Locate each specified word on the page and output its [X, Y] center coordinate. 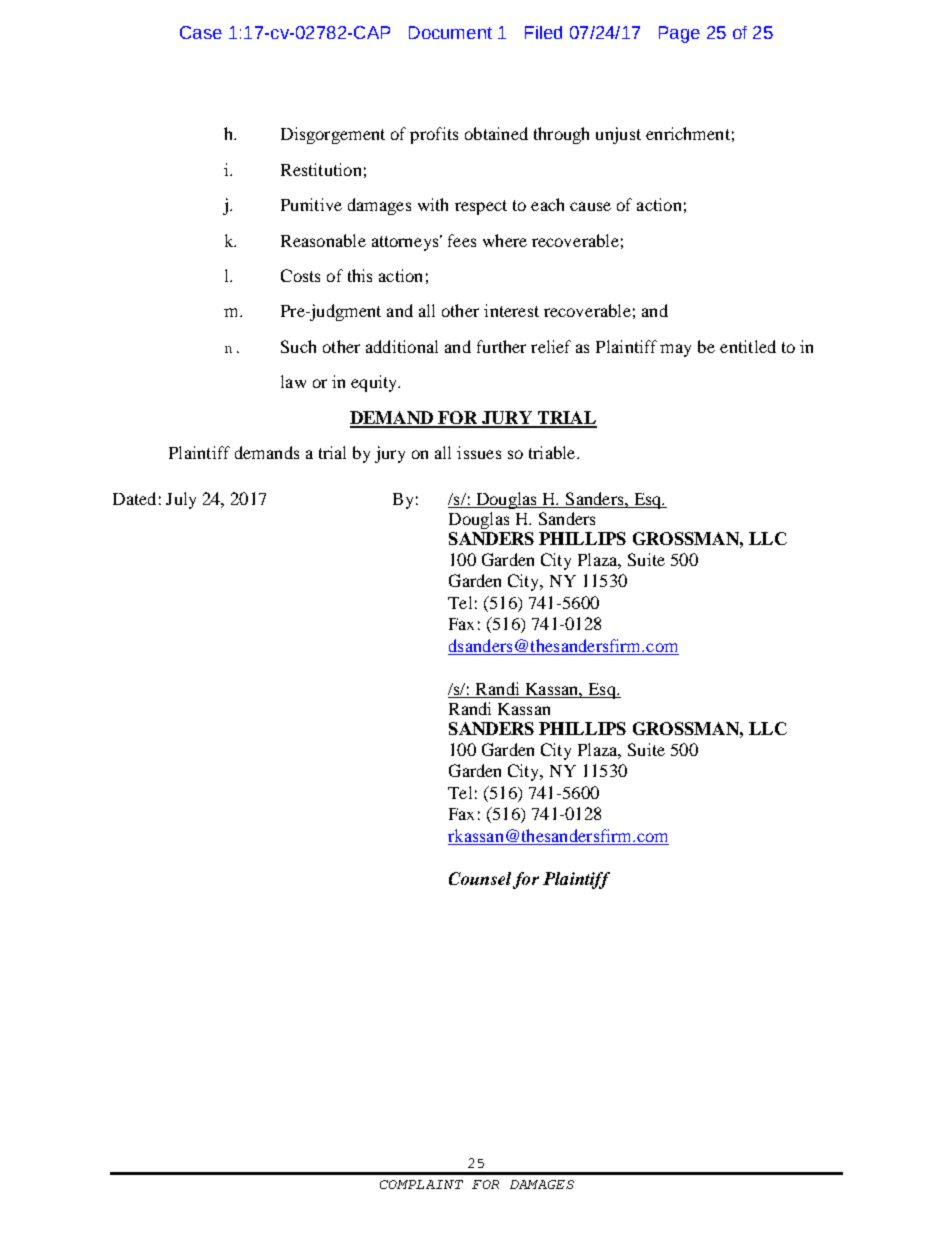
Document [450, 32]
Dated [134, 498]
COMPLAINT [421, 1184]
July [181, 500]
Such [298, 346]
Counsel [480, 878]
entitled [748, 346]
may [675, 350]
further [501, 346]
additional [402, 346]
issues [479, 452]
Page [679, 34]
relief [551, 346]
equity [375, 383]
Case [201, 32]
